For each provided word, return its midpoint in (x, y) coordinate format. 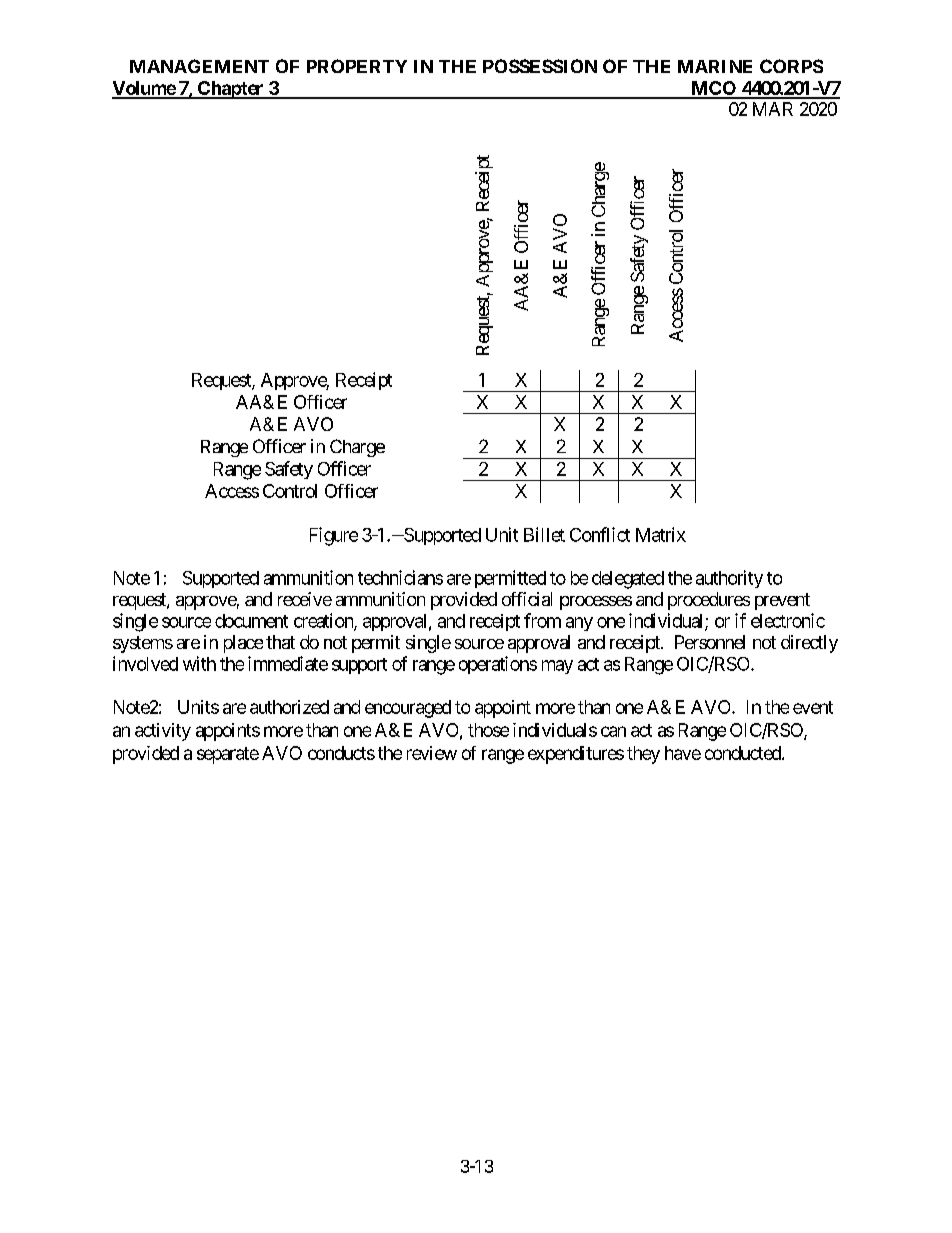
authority (729, 579)
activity (163, 732)
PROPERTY (357, 66)
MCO (713, 89)
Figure (334, 536)
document (251, 621)
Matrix (661, 534)
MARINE (715, 66)
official (527, 599)
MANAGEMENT (199, 66)
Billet (544, 534)
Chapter (231, 90)
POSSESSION (540, 66)
